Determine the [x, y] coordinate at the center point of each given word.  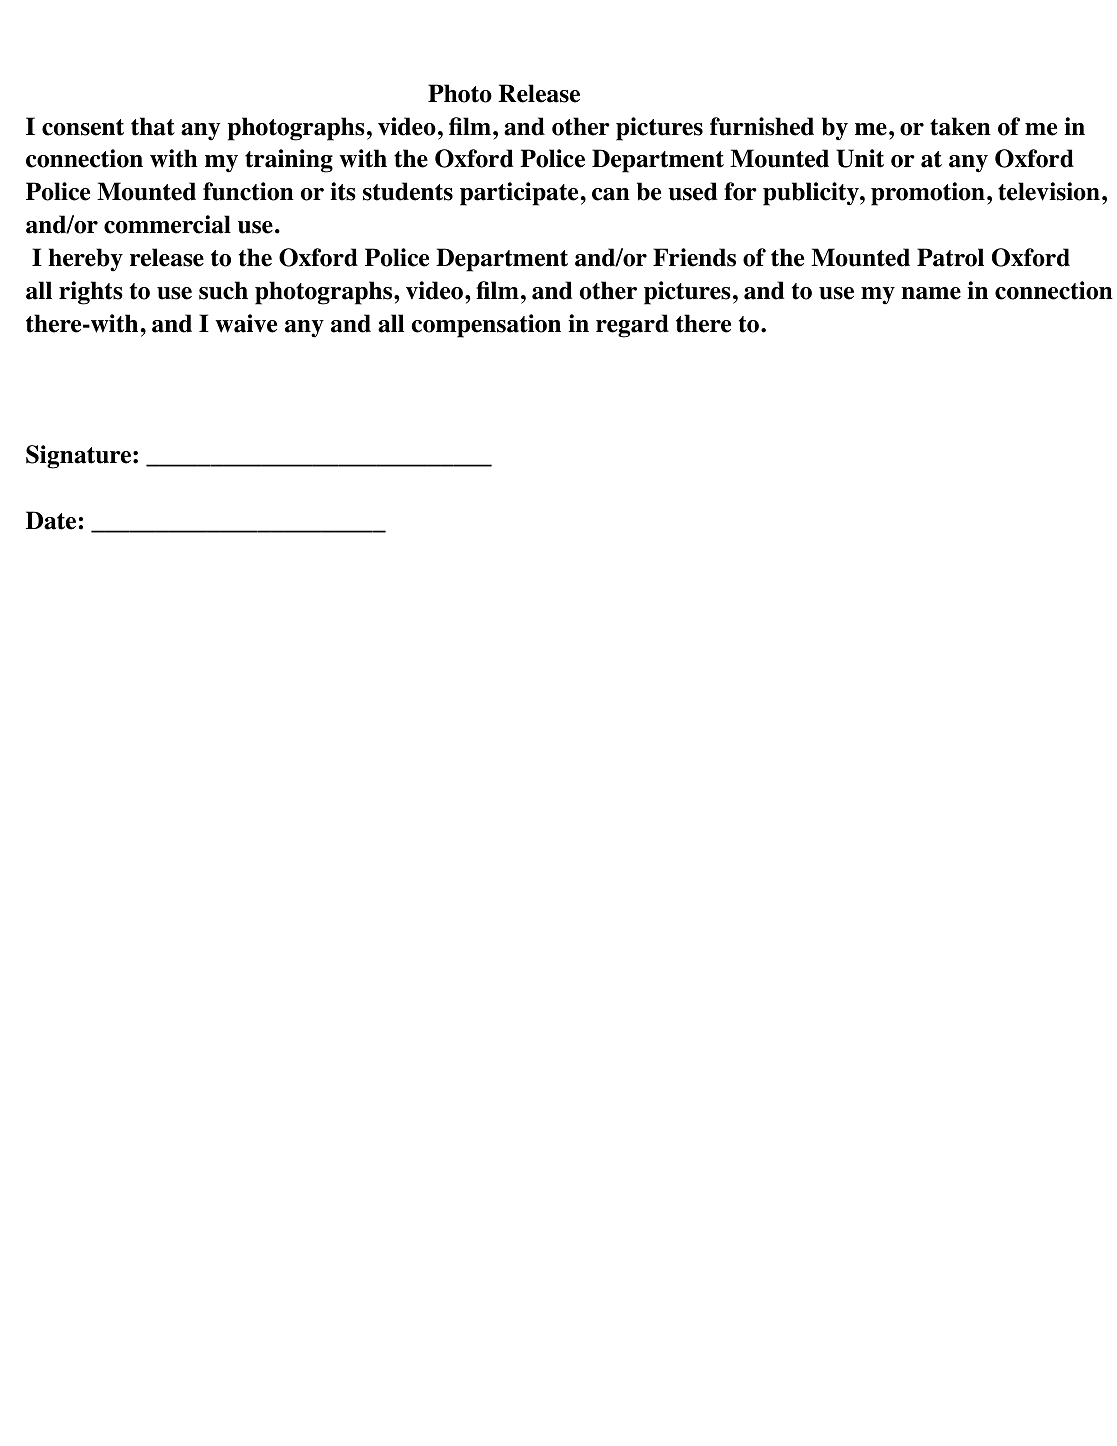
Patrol [950, 257]
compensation [486, 326]
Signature [80, 457]
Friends [694, 257]
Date [51, 520]
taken [960, 126]
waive [246, 323]
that [153, 126]
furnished [762, 126]
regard [632, 326]
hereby [85, 260]
